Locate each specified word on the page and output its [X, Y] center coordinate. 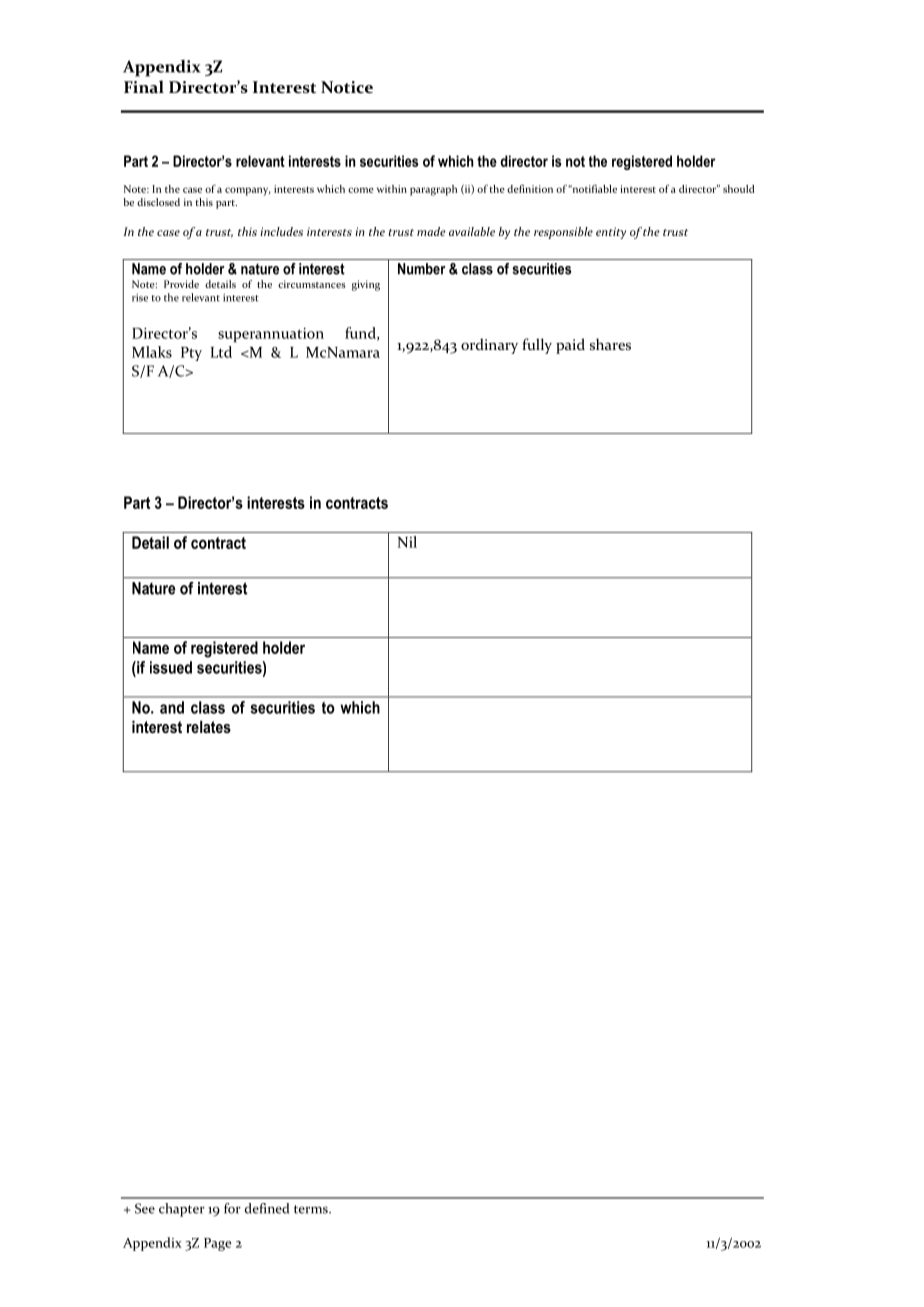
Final [144, 86]
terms [312, 1209]
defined [266, 1208]
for [232, 1208]
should [739, 189]
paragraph [433, 190]
